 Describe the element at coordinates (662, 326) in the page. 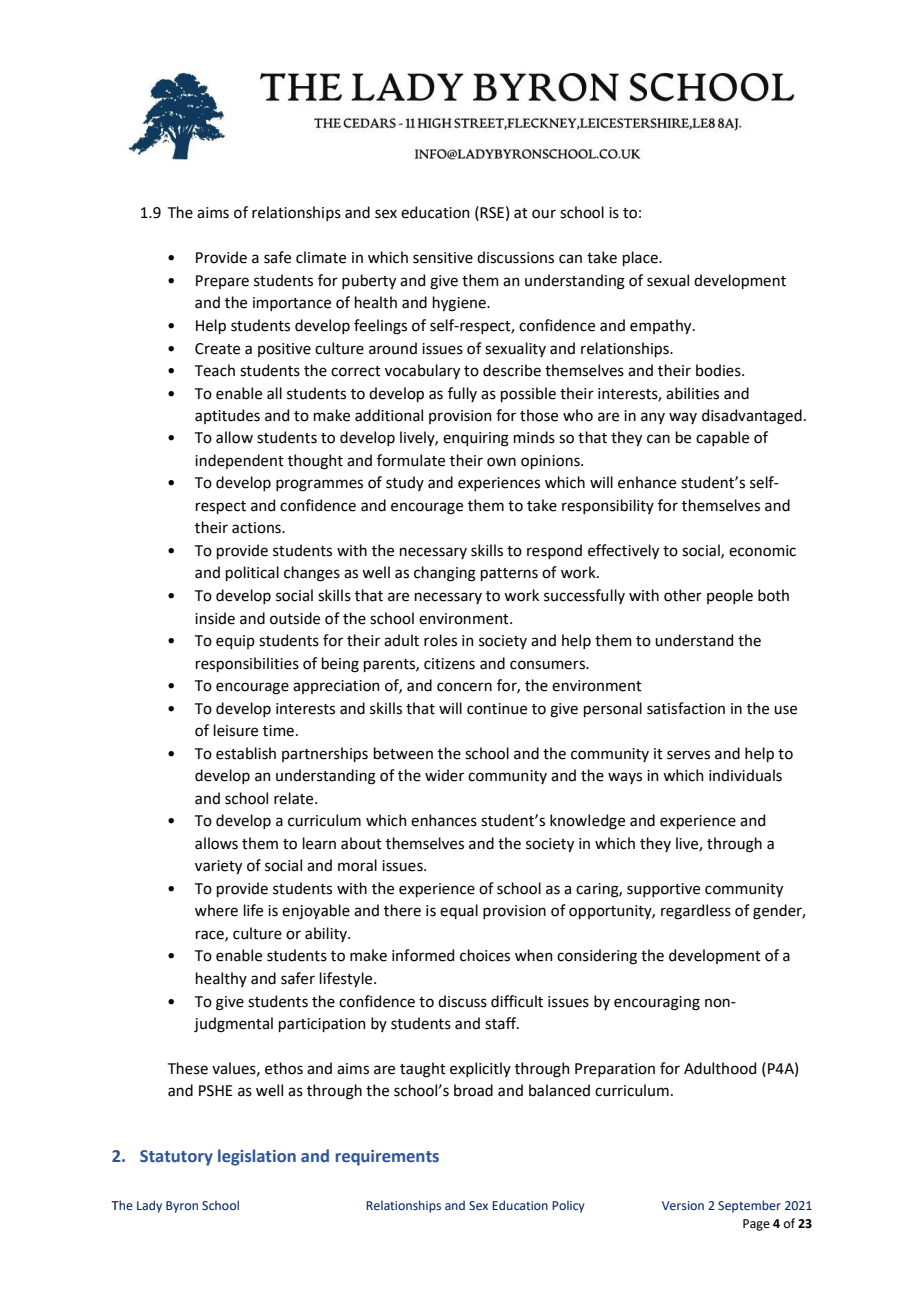

I see `empathy` at that location.
